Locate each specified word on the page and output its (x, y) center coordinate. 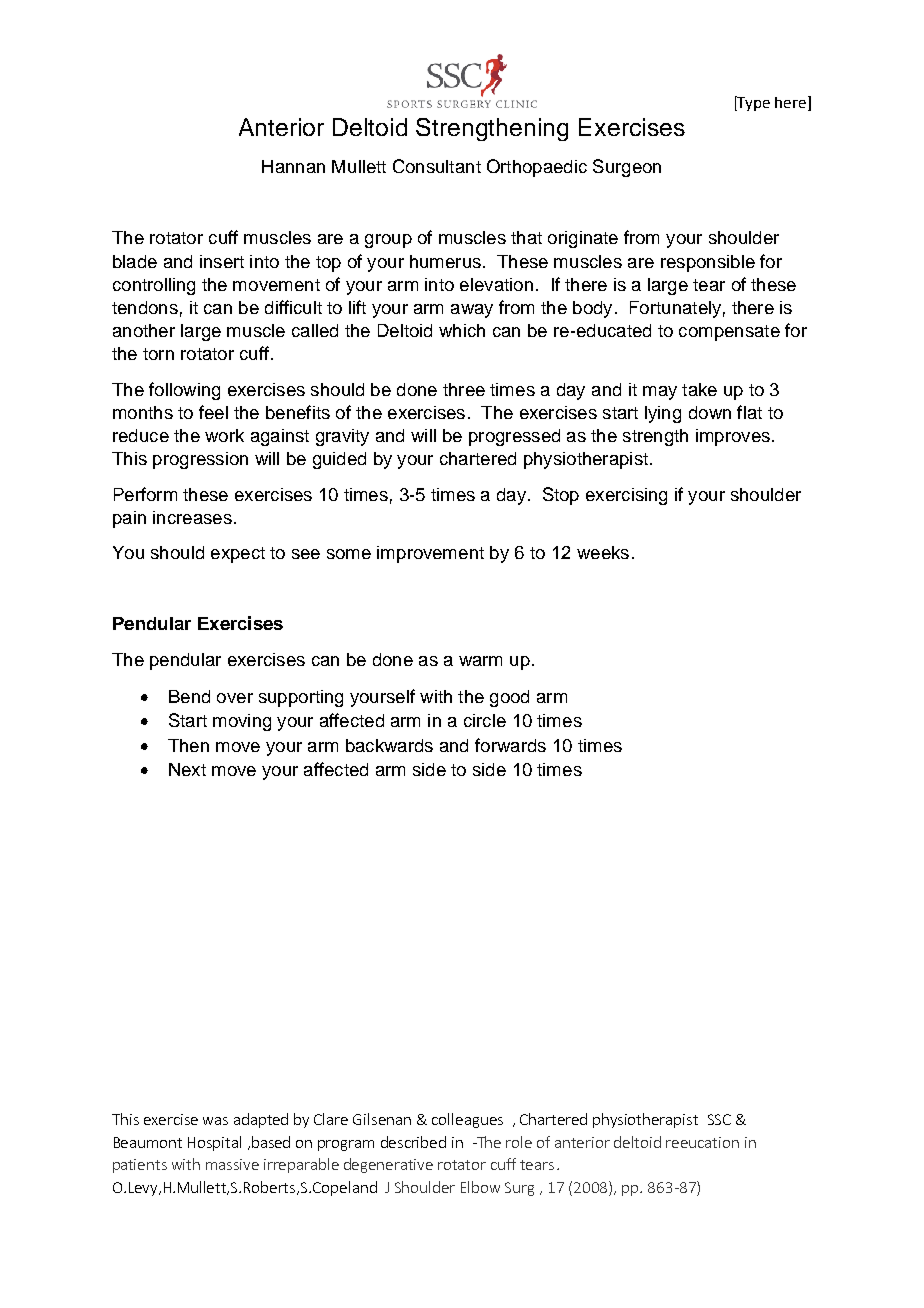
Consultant (437, 166)
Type (753, 103)
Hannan (293, 166)
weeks (603, 552)
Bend (189, 696)
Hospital (214, 1143)
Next (187, 769)
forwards (510, 745)
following (184, 391)
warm (480, 661)
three (464, 389)
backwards (389, 745)
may (660, 393)
